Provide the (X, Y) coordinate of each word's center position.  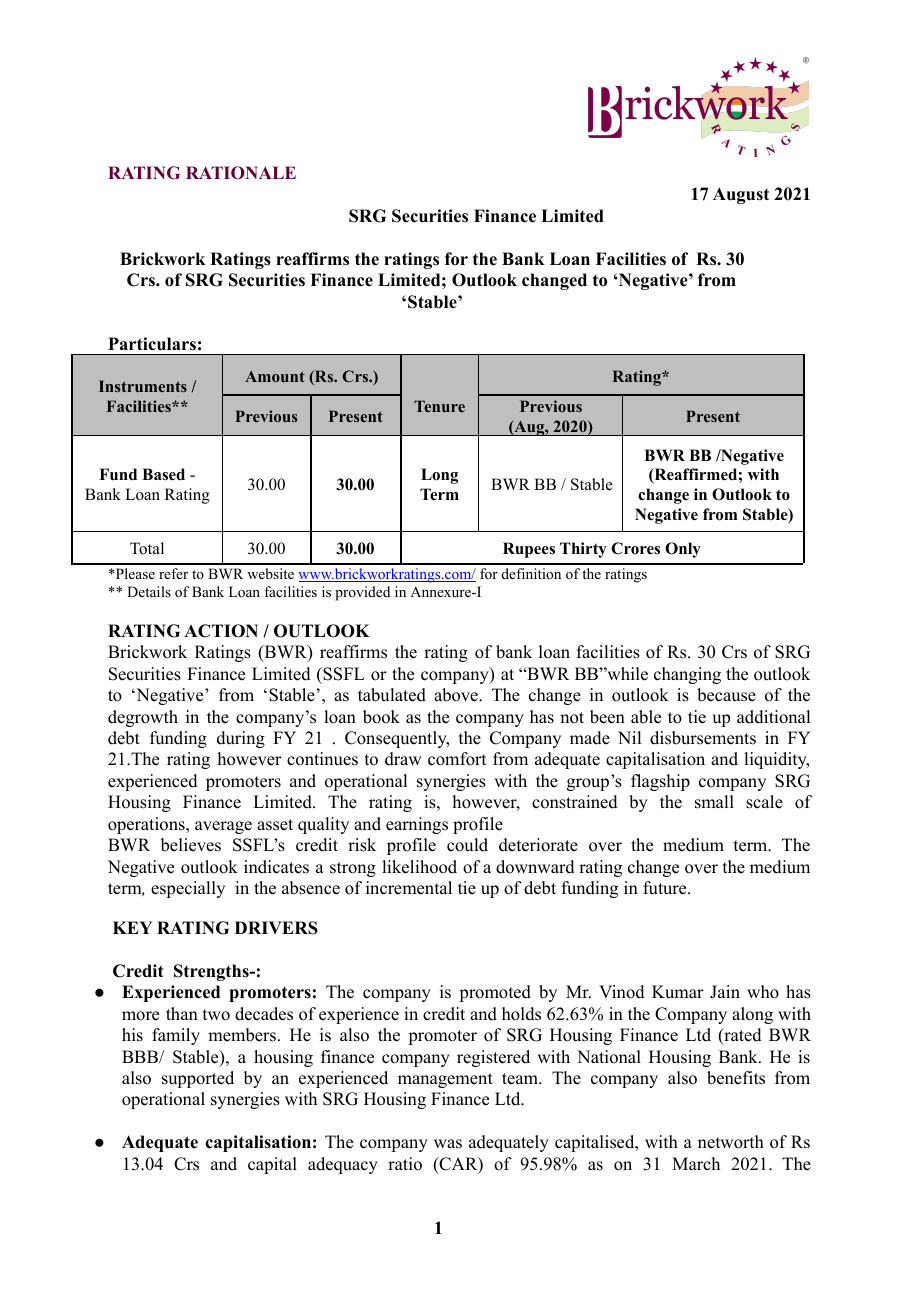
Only (683, 550)
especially (188, 889)
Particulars (152, 343)
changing (687, 675)
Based (163, 474)
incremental (409, 888)
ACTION (221, 631)
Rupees (529, 550)
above (457, 695)
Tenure (439, 406)
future (666, 888)
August (741, 195)
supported (198, 1079)
